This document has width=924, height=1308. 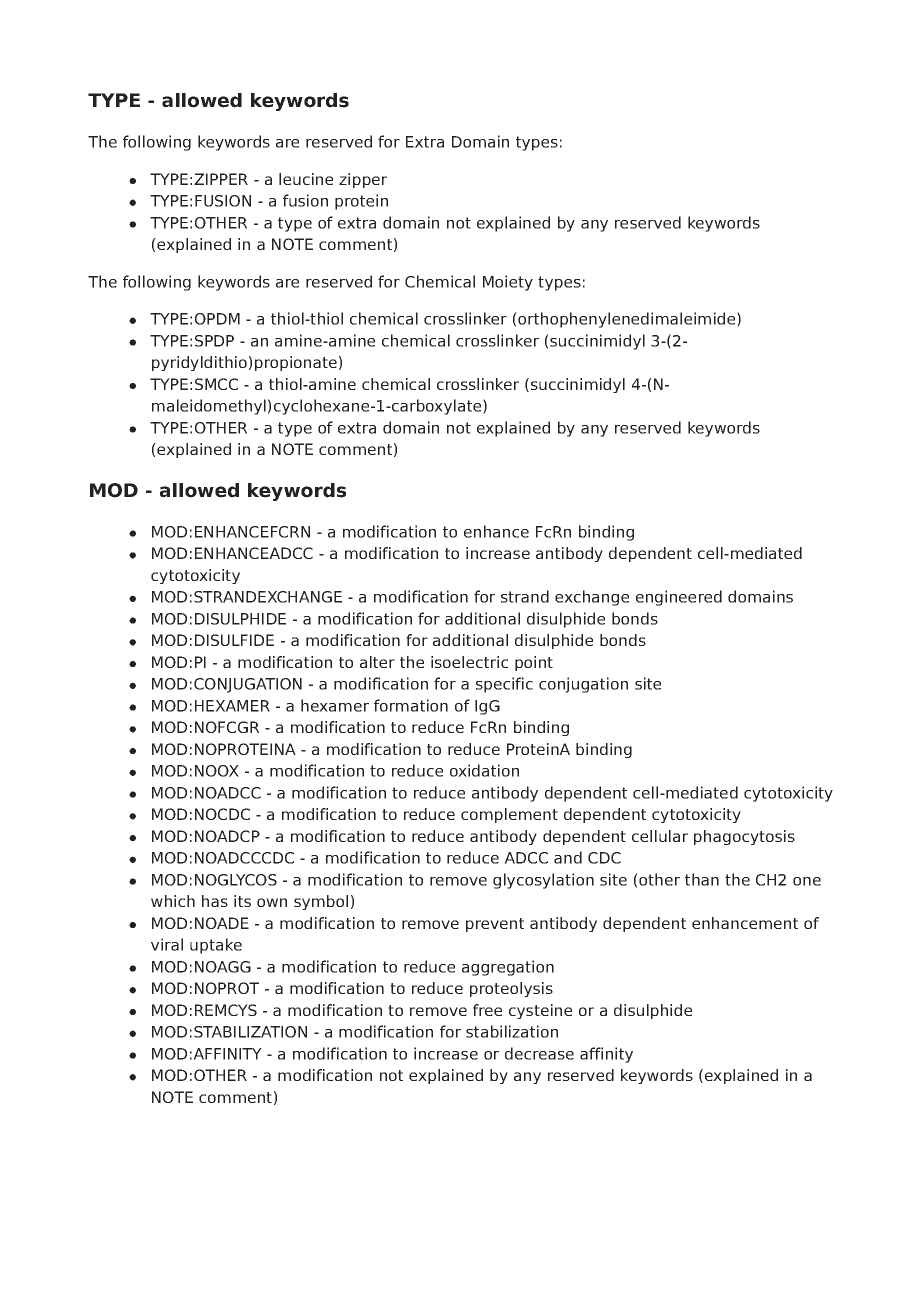 I want to click on phagocytosis, so click(x=744, y=837).
